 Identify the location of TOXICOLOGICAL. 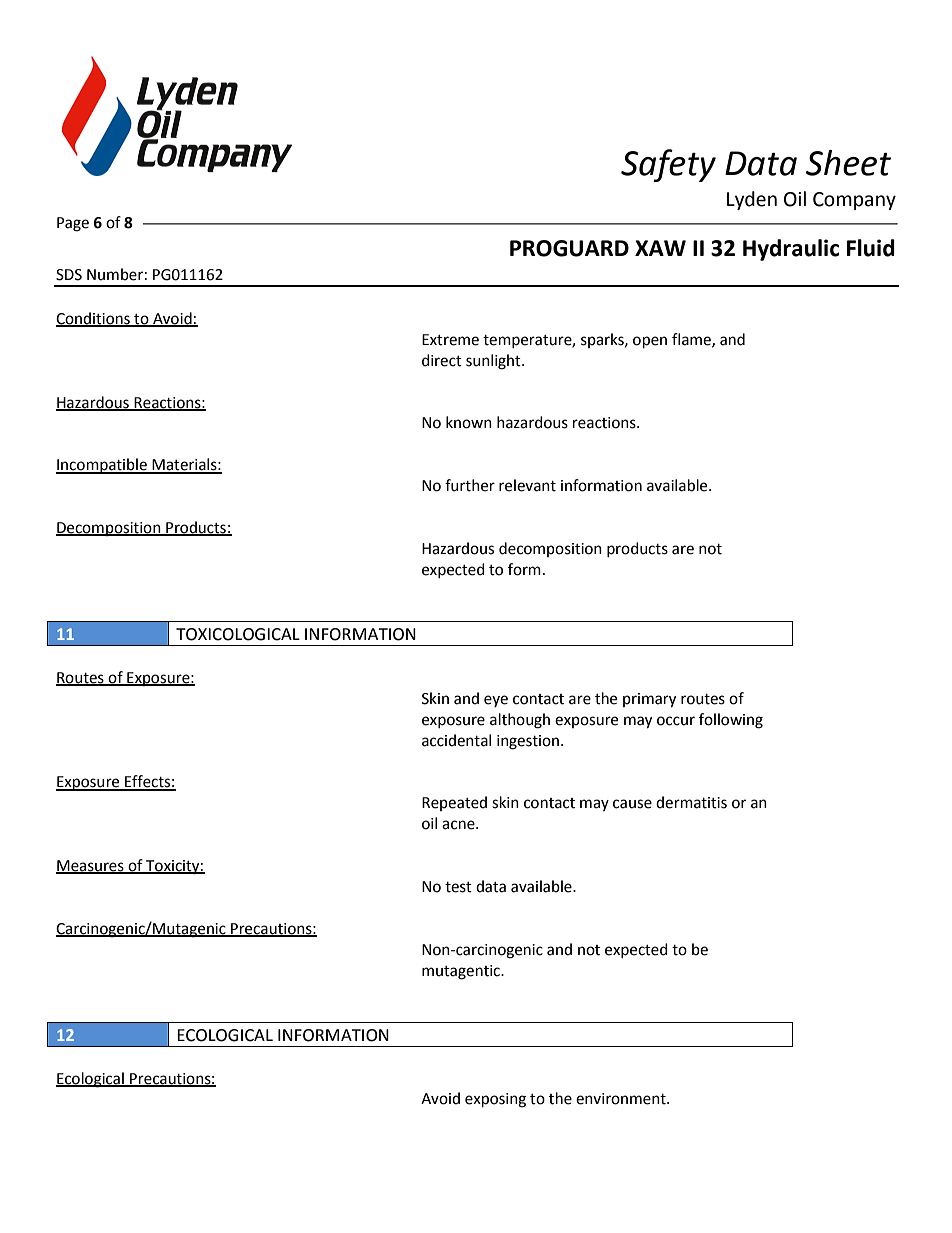
(238, 634).
